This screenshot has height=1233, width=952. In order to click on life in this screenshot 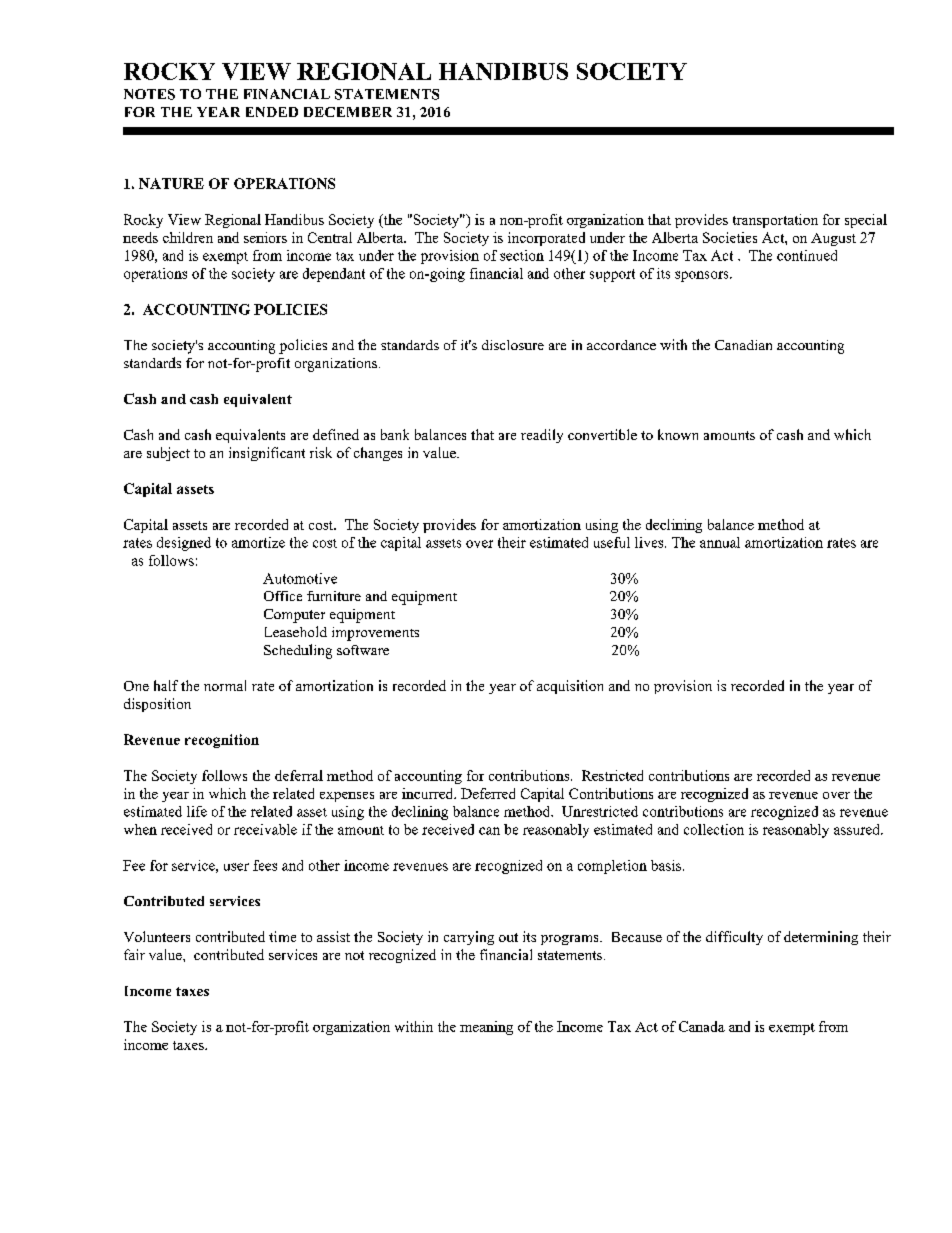, I will do `click(197, 811)`.
